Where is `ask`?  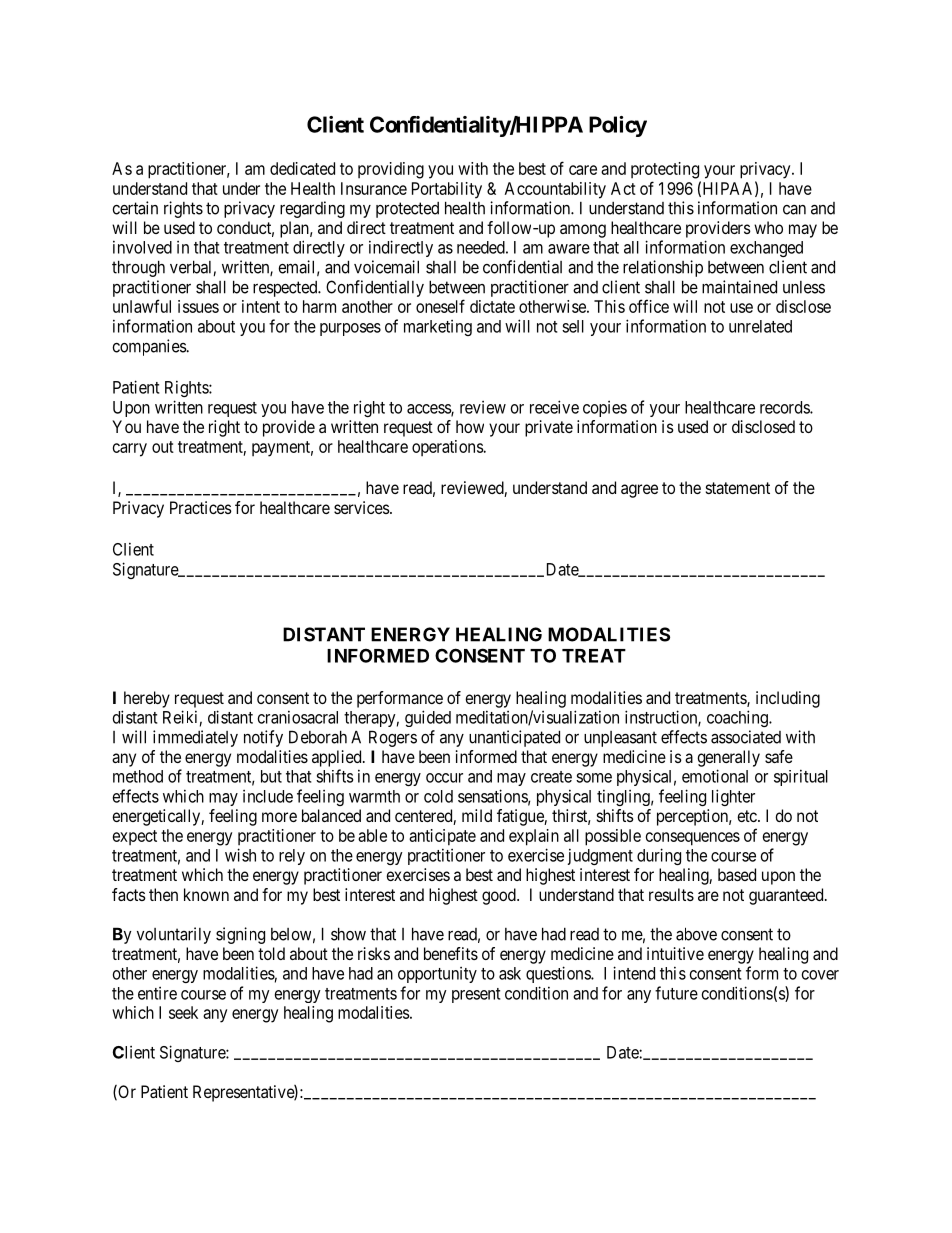 ask is located at coordinates (510, 973).
